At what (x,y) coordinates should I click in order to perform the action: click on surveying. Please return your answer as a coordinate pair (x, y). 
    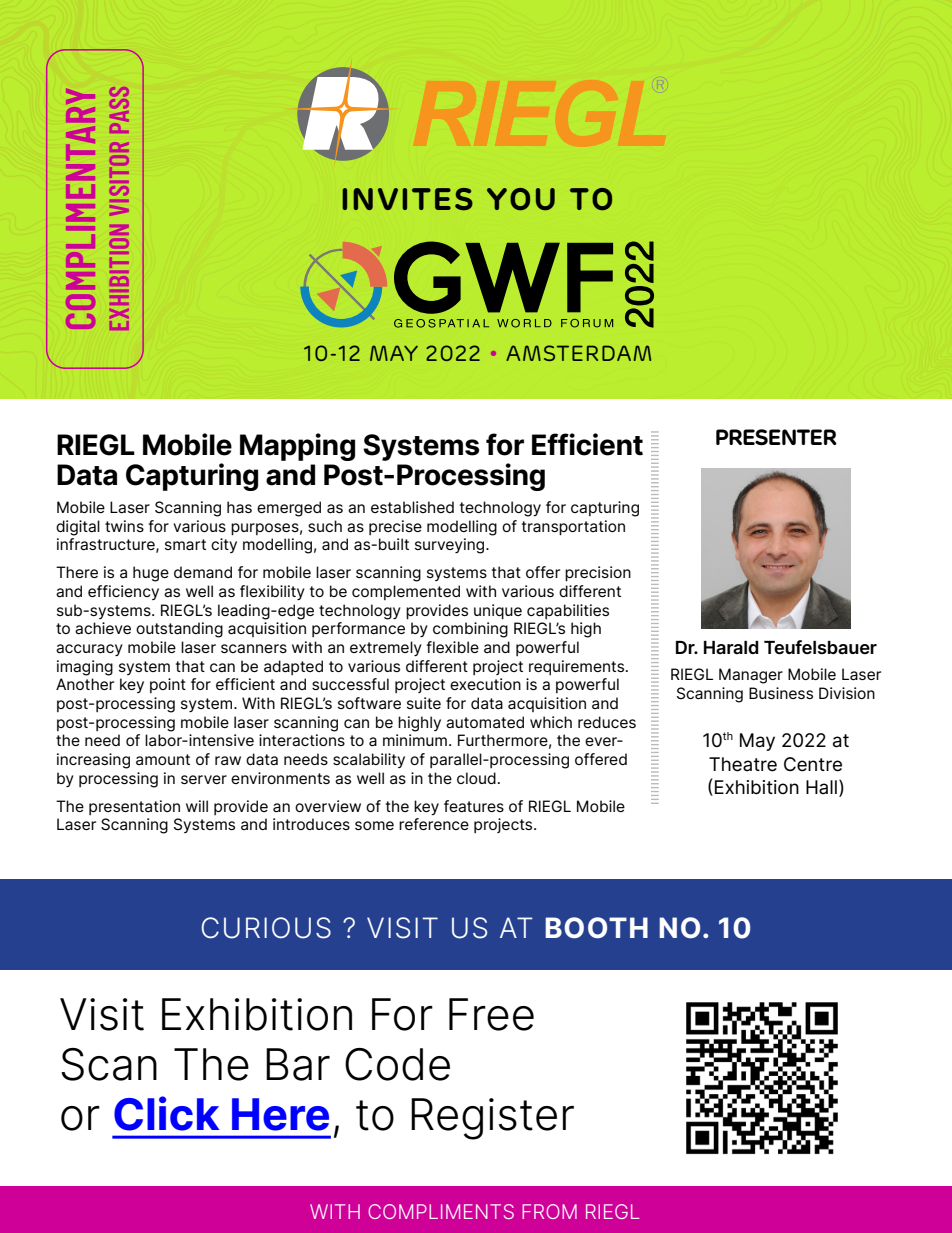
    Looking at the image, I should click on (451, 546).
